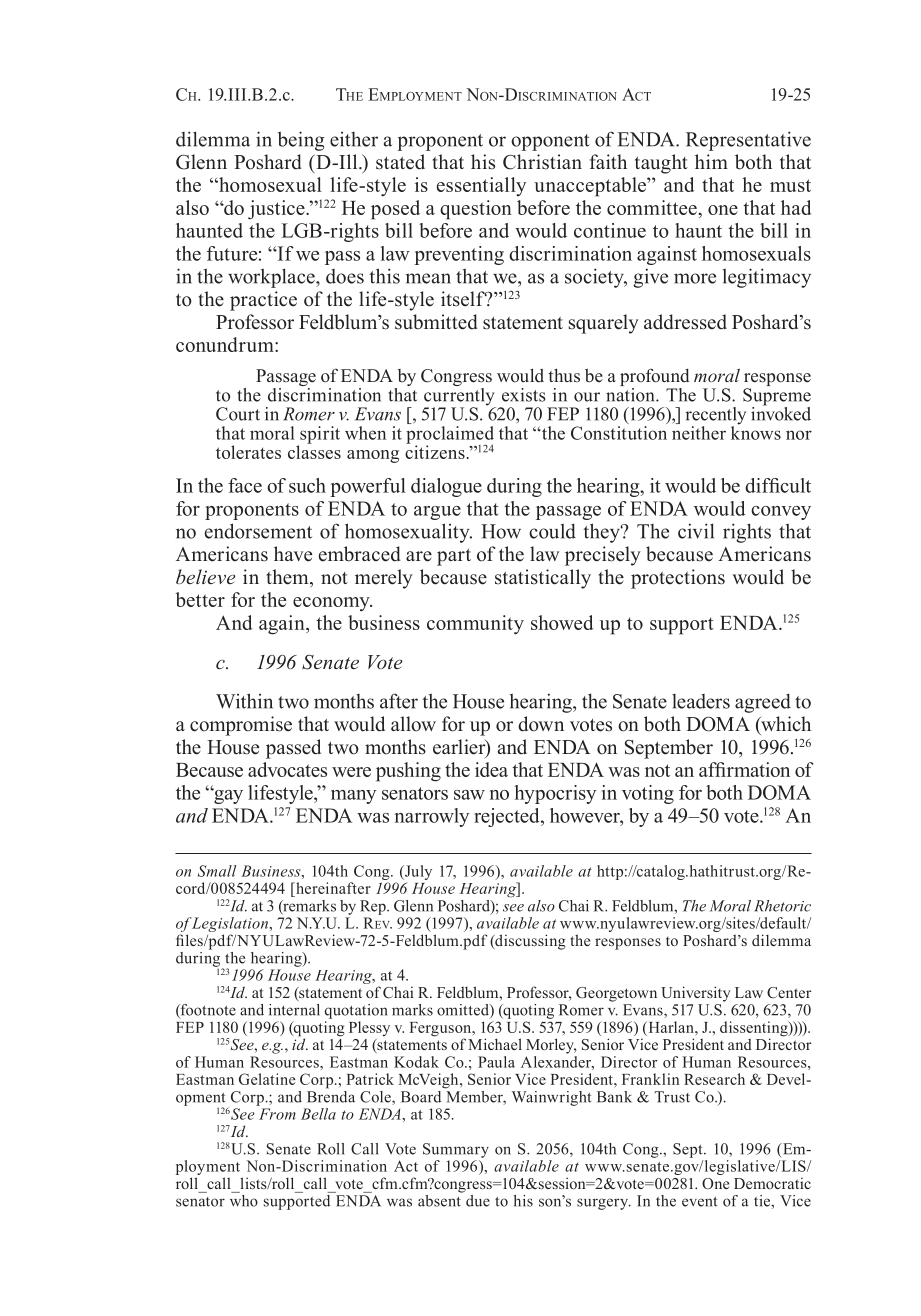 This page has height=1316, width=921. Describe the element at coordinates (701, 701) in the page. I see `leaders` at that location.
